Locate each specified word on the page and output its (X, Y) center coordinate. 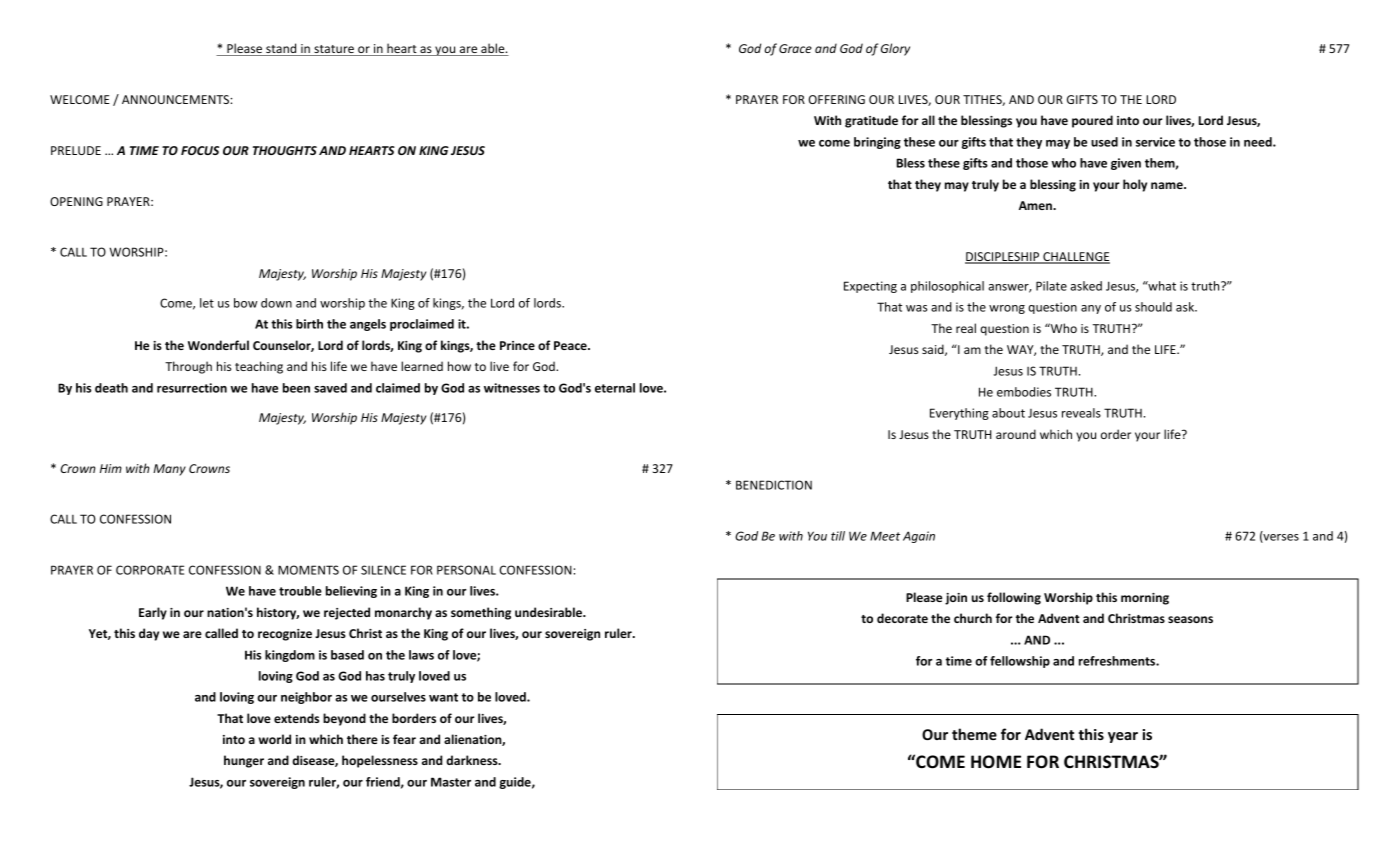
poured (1092, 121)
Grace (795, 48)
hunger (244, 761)
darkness (473, 760)
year (1123, 737)
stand (281, 49)
